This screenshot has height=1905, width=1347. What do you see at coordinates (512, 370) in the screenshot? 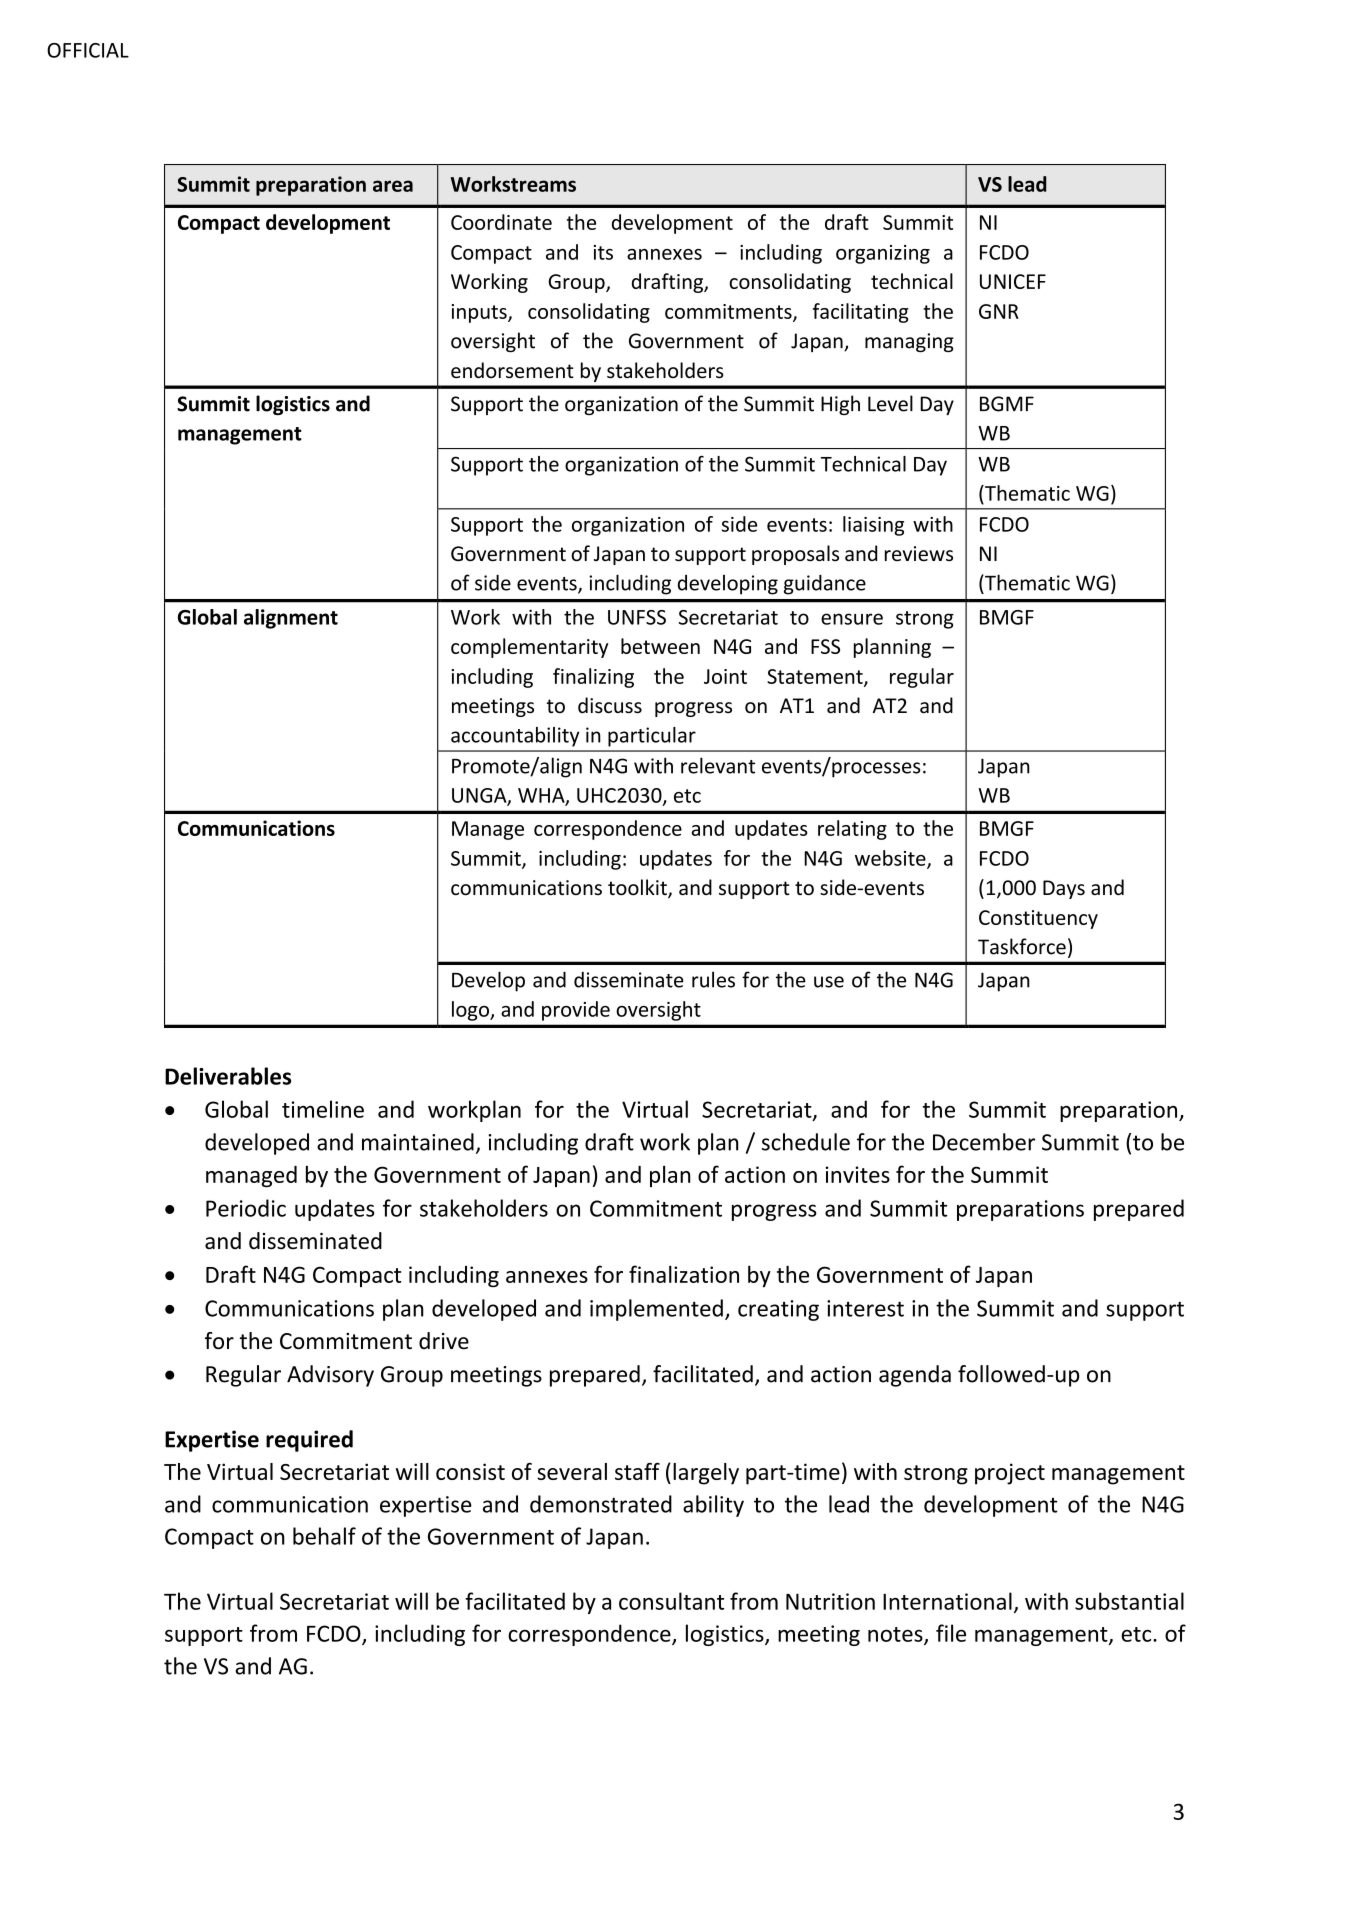
I see `endorsement` at bounding box center [512, 370].
